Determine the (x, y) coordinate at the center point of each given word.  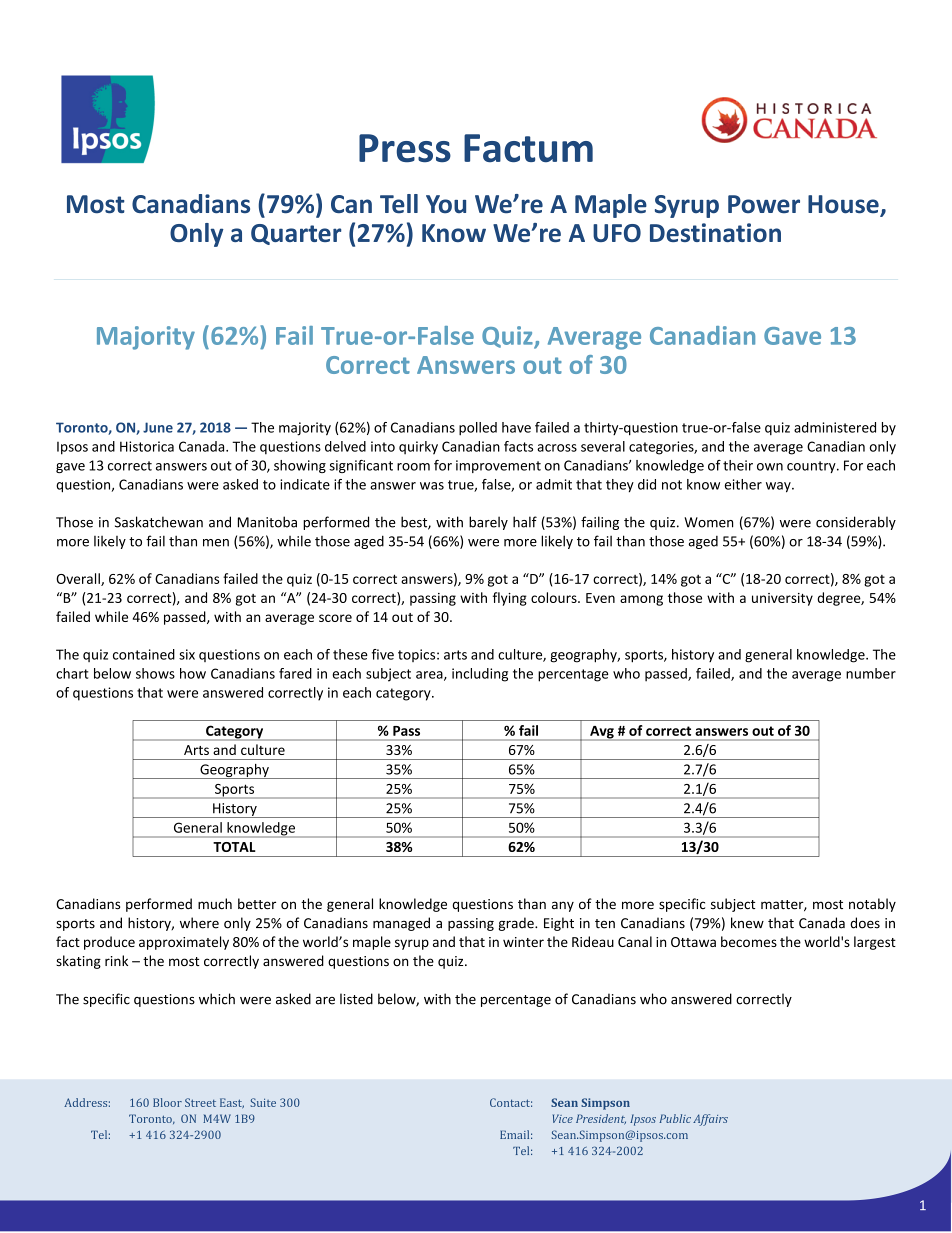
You (446, 204)
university (782, 599)
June (158, 427)
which (217, 999)
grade (517, 924)
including (480, 675)
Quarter (296, 234)
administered (835, 427)
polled (478, 428)
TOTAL (234, 847)
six (187, 654)
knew (747, 923)
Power (764, 204)
